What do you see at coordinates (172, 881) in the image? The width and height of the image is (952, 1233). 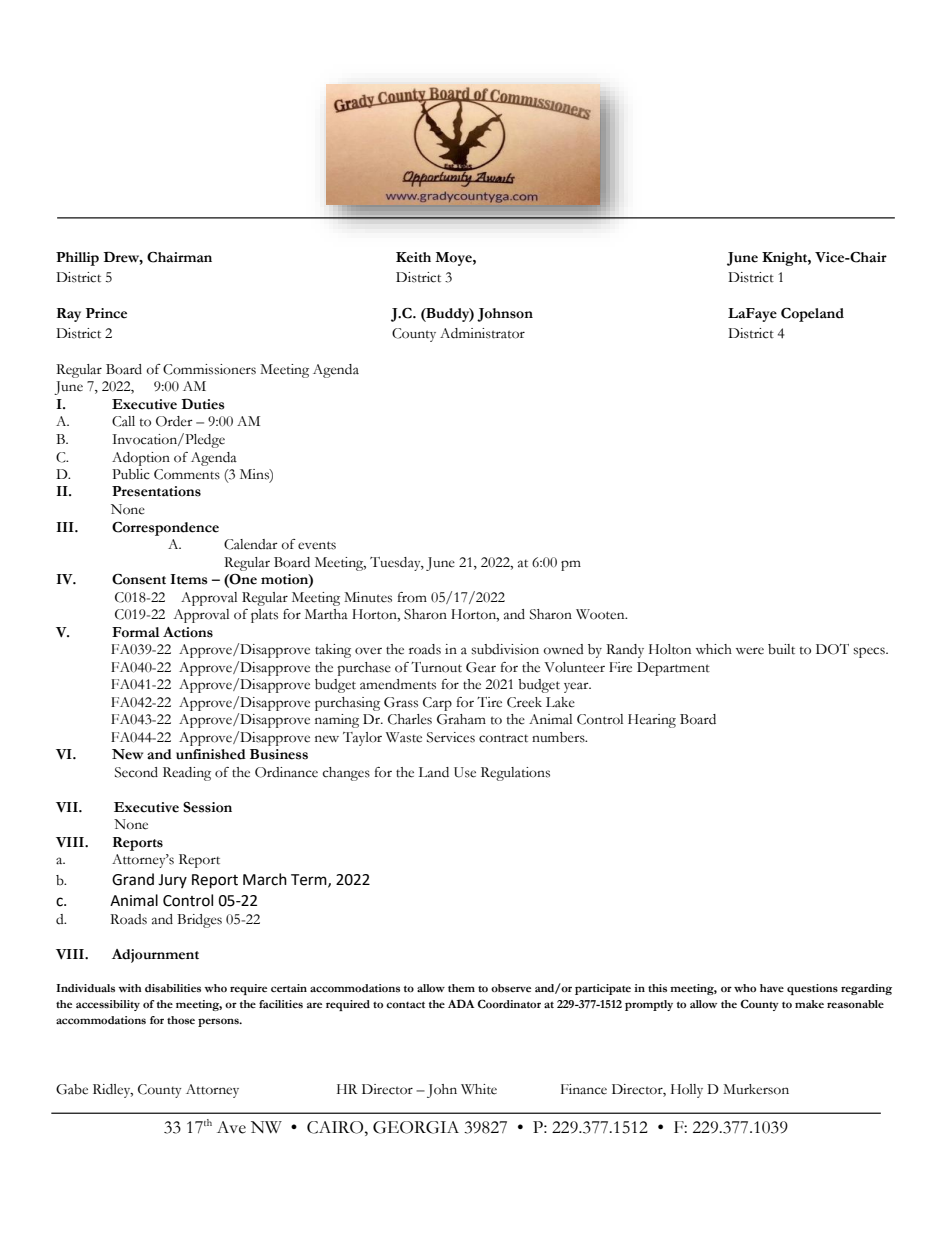 I see `Jury` at bounding box center [172, 881].
